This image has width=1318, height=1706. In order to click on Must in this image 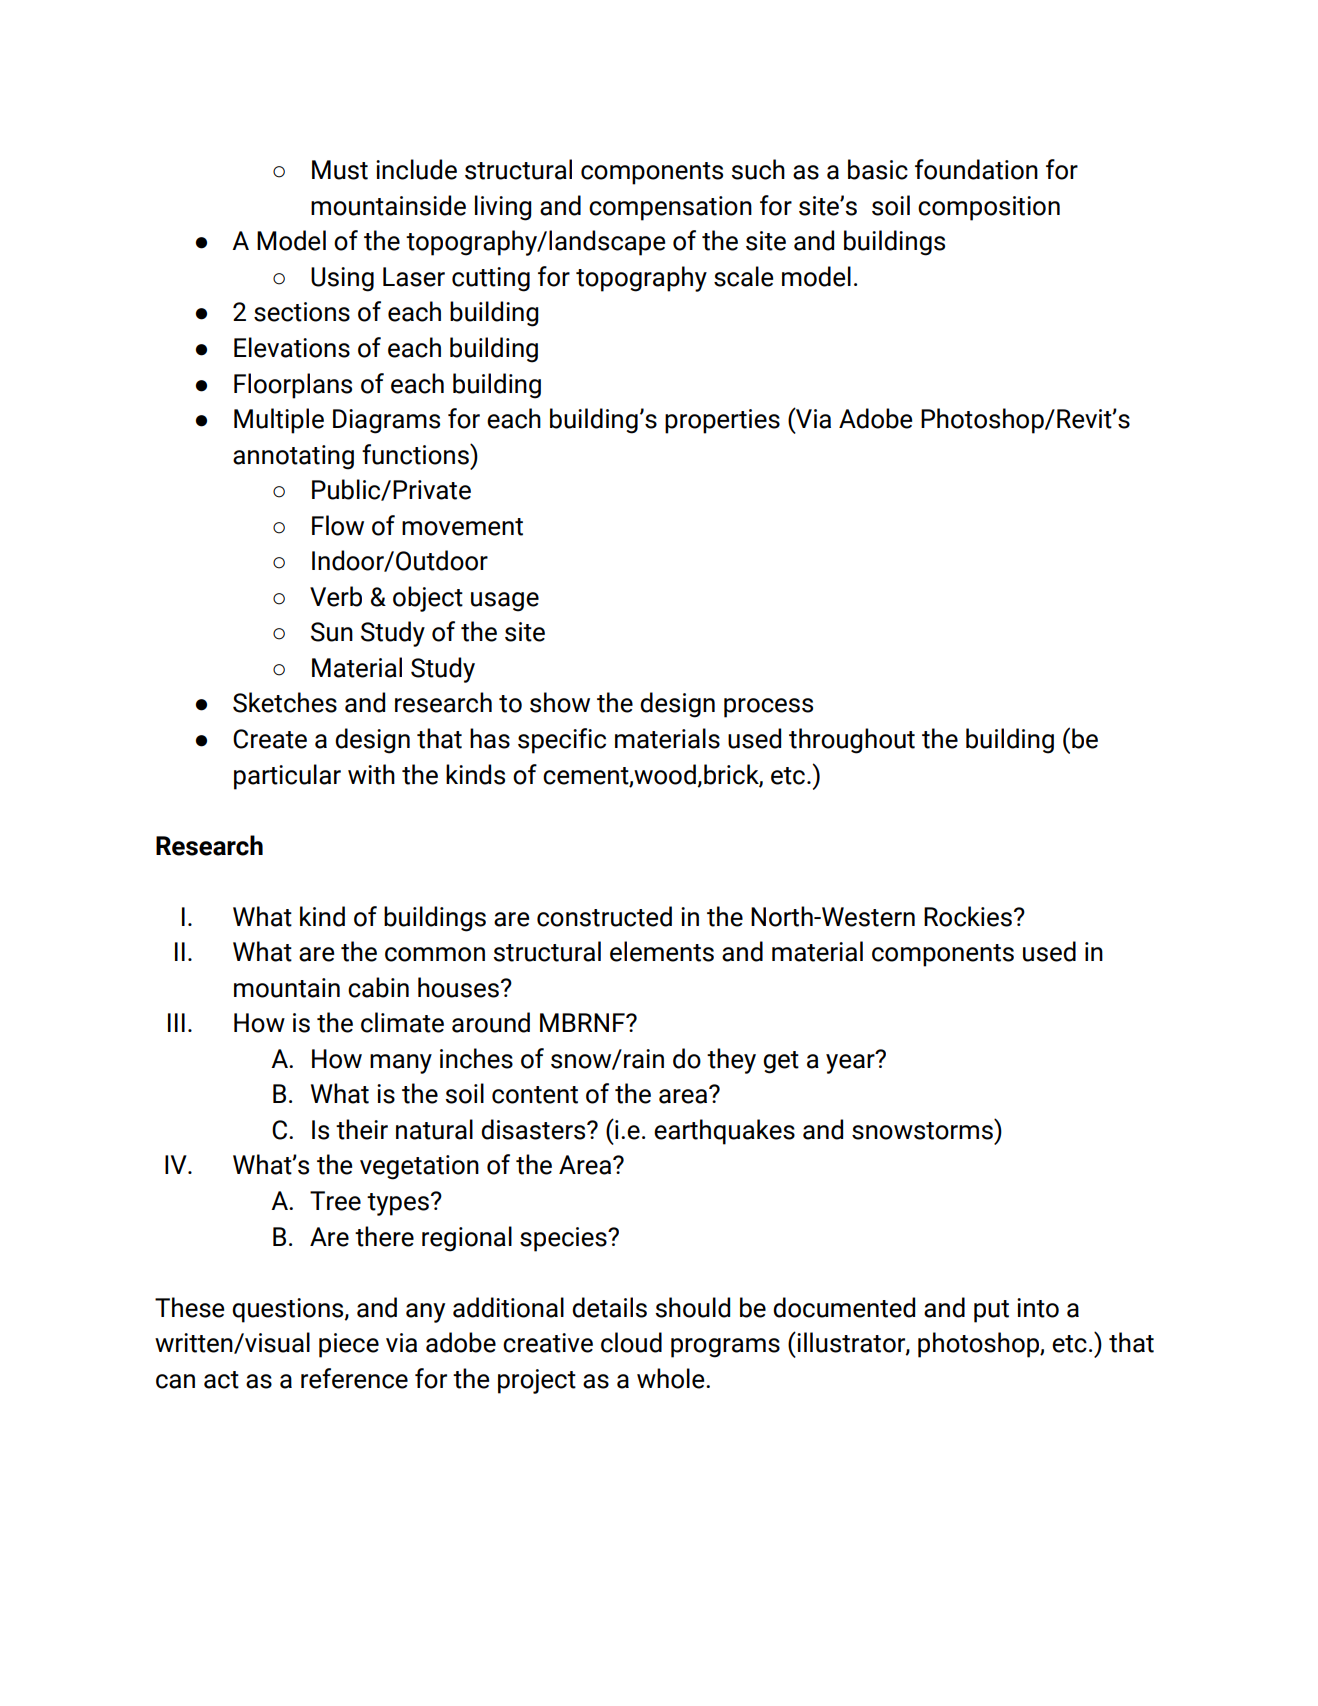, I will do `click(340, 170)`.
